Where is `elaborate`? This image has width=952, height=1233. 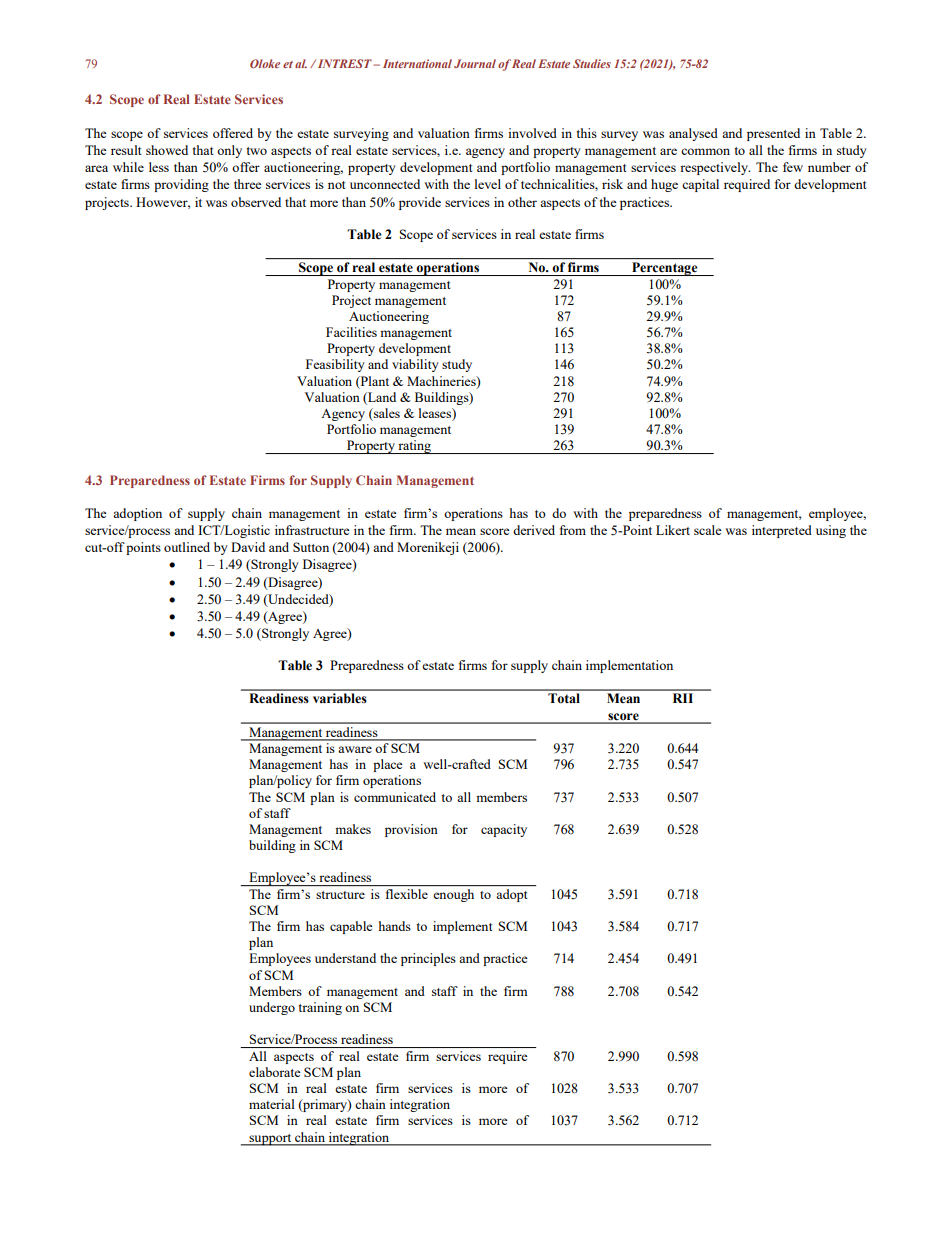 elaborate is located at coordinates (275, 1072).
